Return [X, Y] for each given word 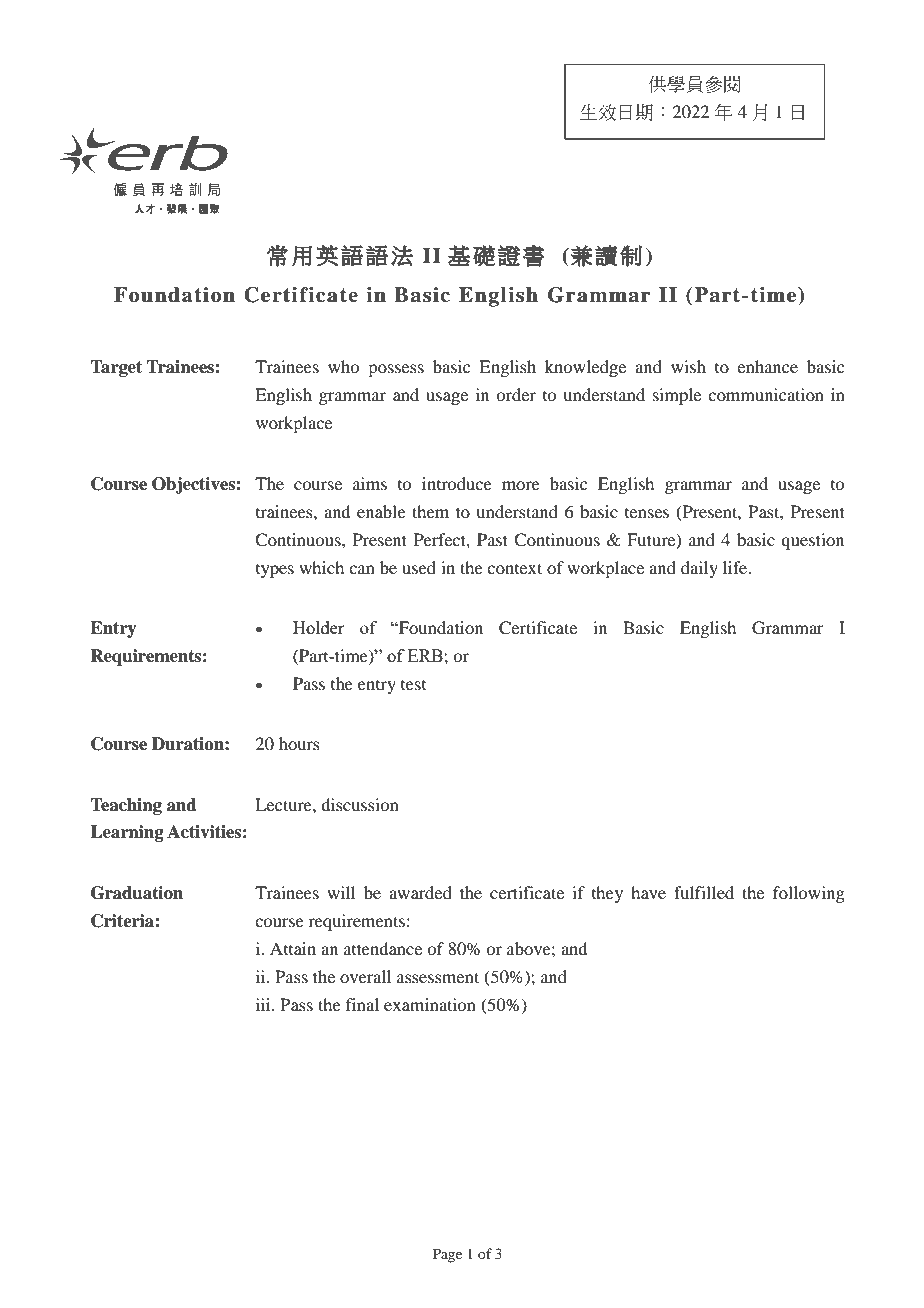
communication [766, 394]
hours [299, 743]
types [275, 571]
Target [116, 368]
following [809, 894]
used [419, 567]
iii [264, 1004]
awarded [420, 892]
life [736, 567]
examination [430, 1004]
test [413, 685]
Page [447, 1255]
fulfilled [704, 892]
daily [699, 569]
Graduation [137, 893]
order [516, 394]
